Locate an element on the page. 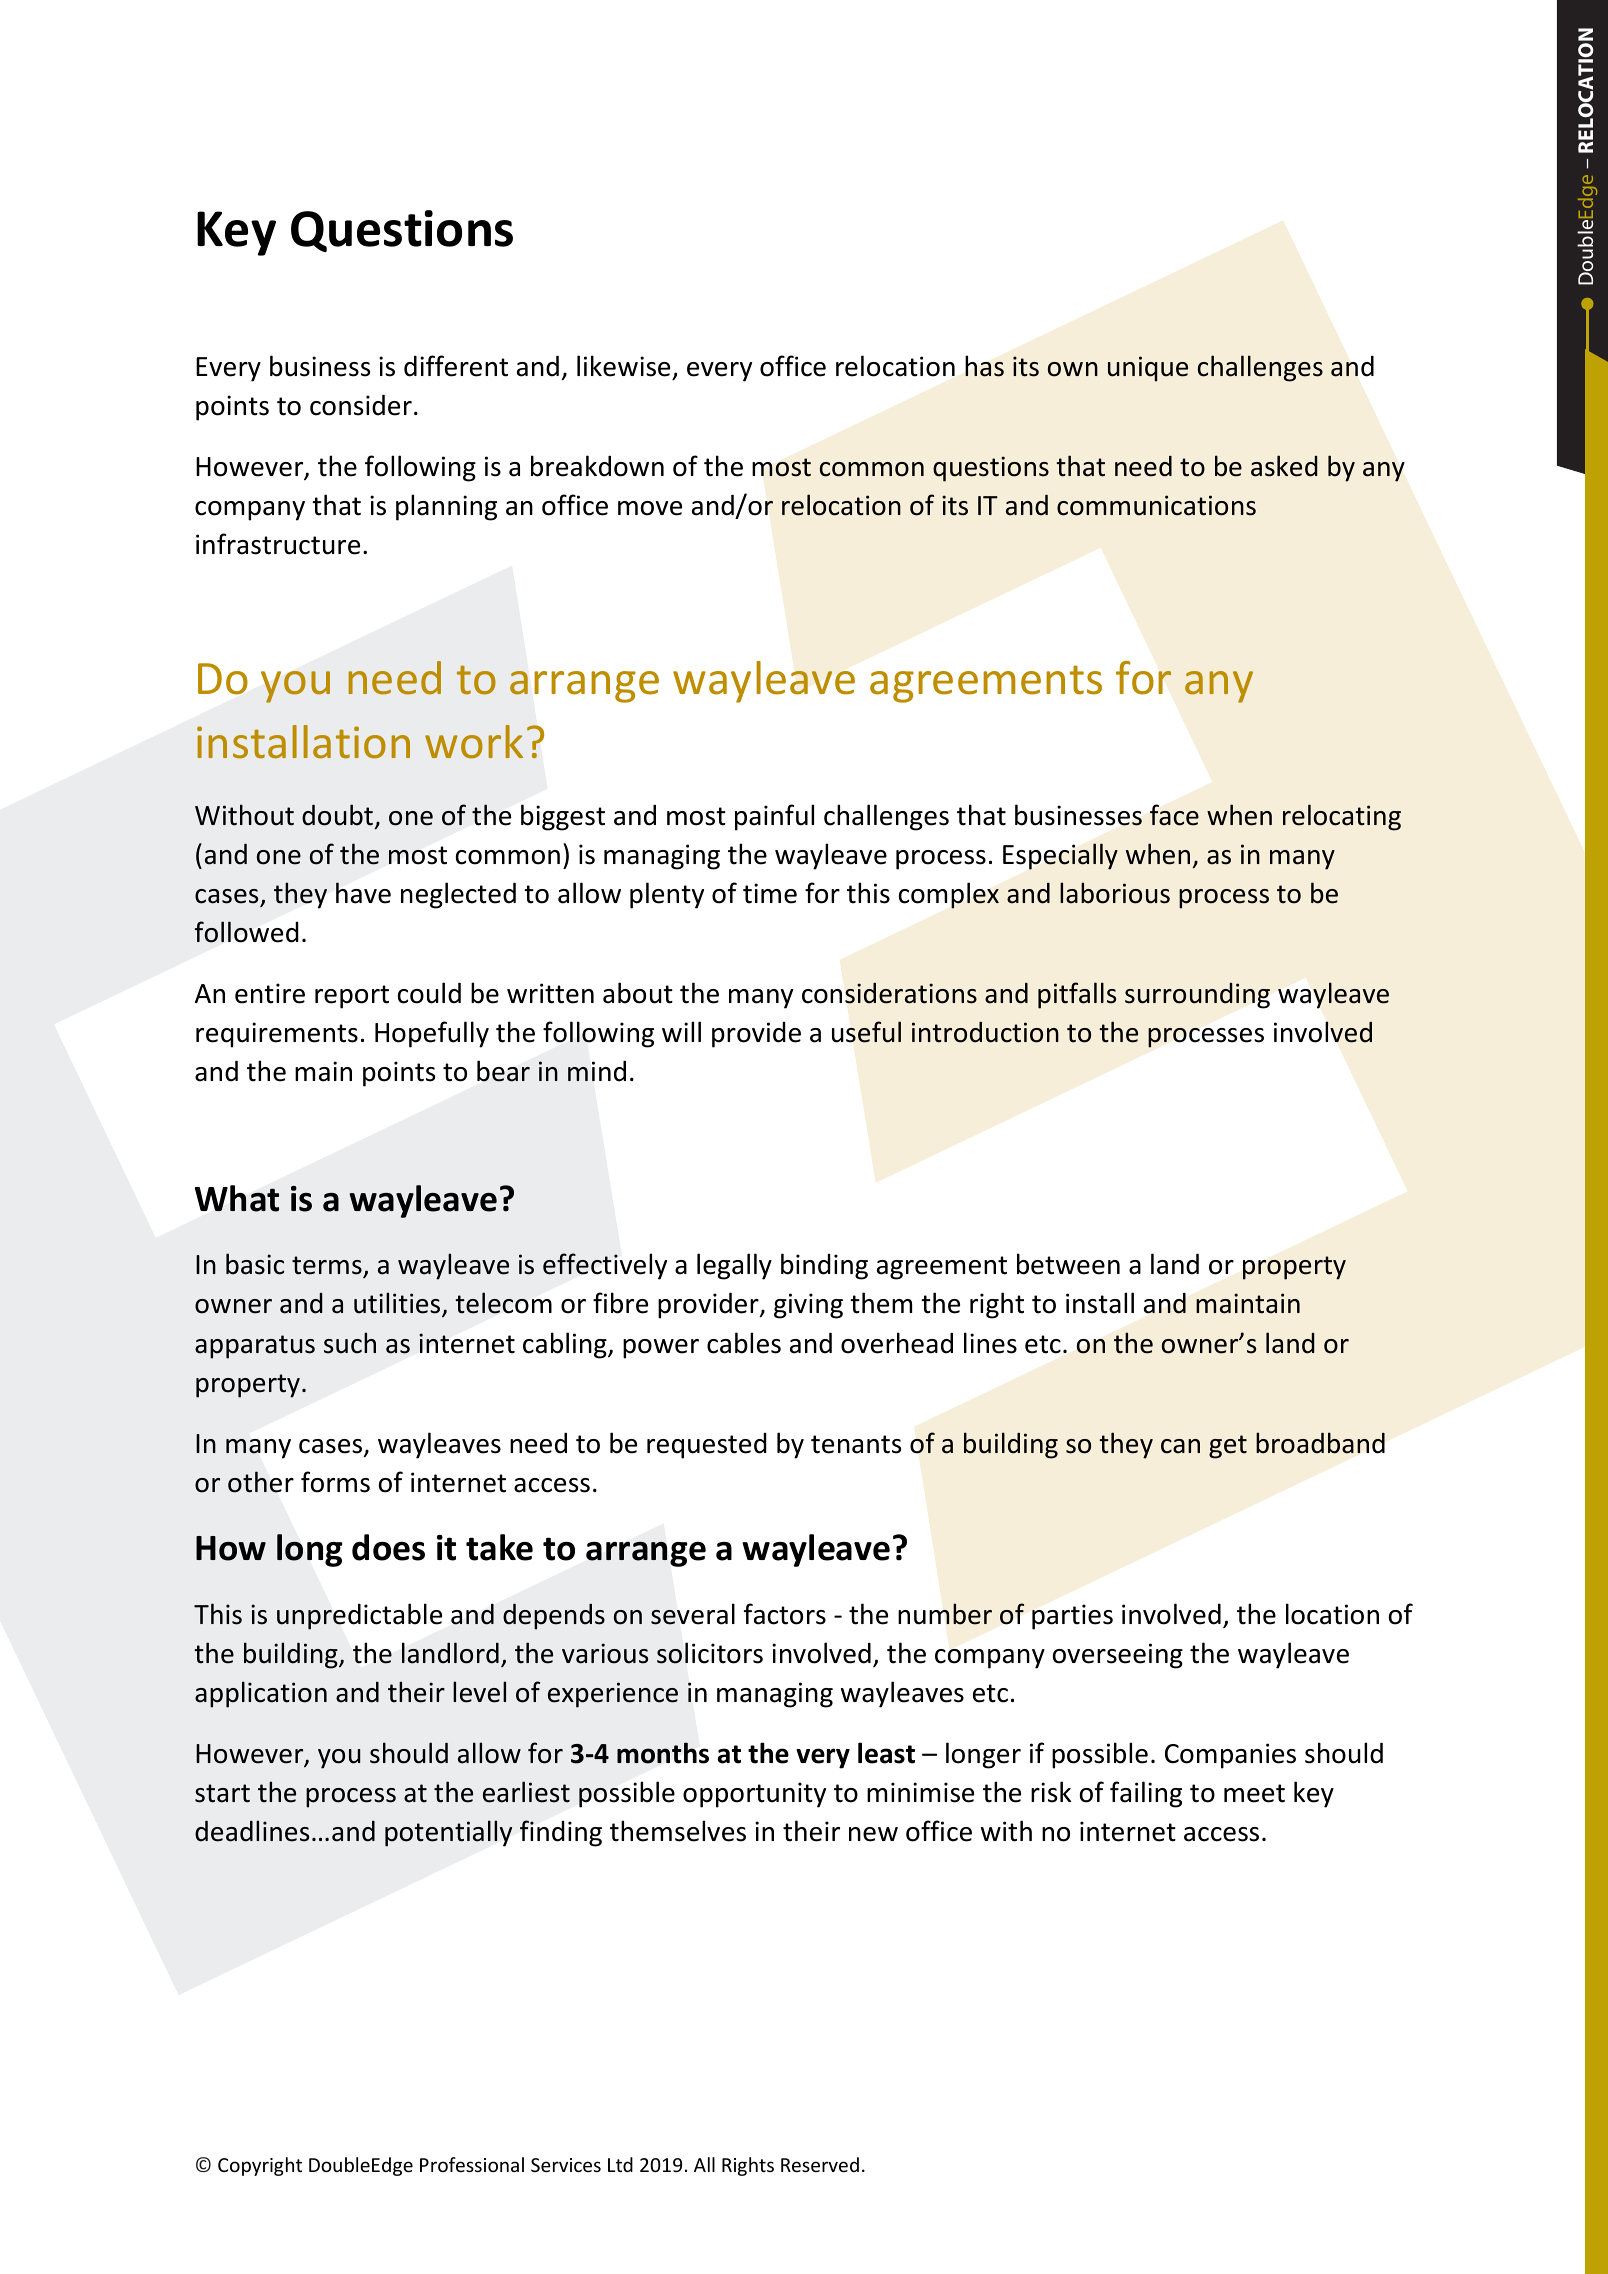  Professional is located at coordinates (472, 2164).
